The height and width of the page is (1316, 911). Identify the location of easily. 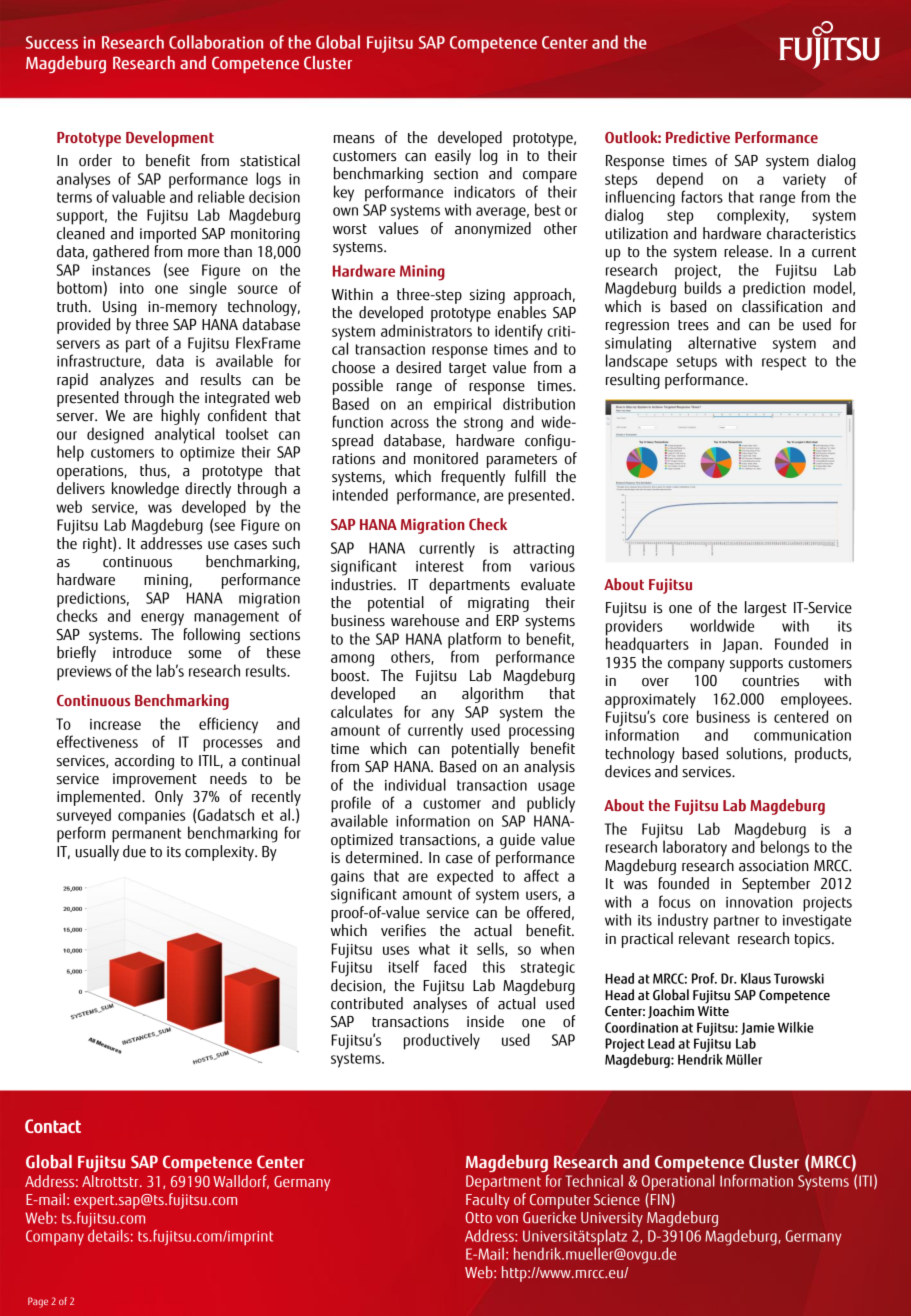
(453, 157).
